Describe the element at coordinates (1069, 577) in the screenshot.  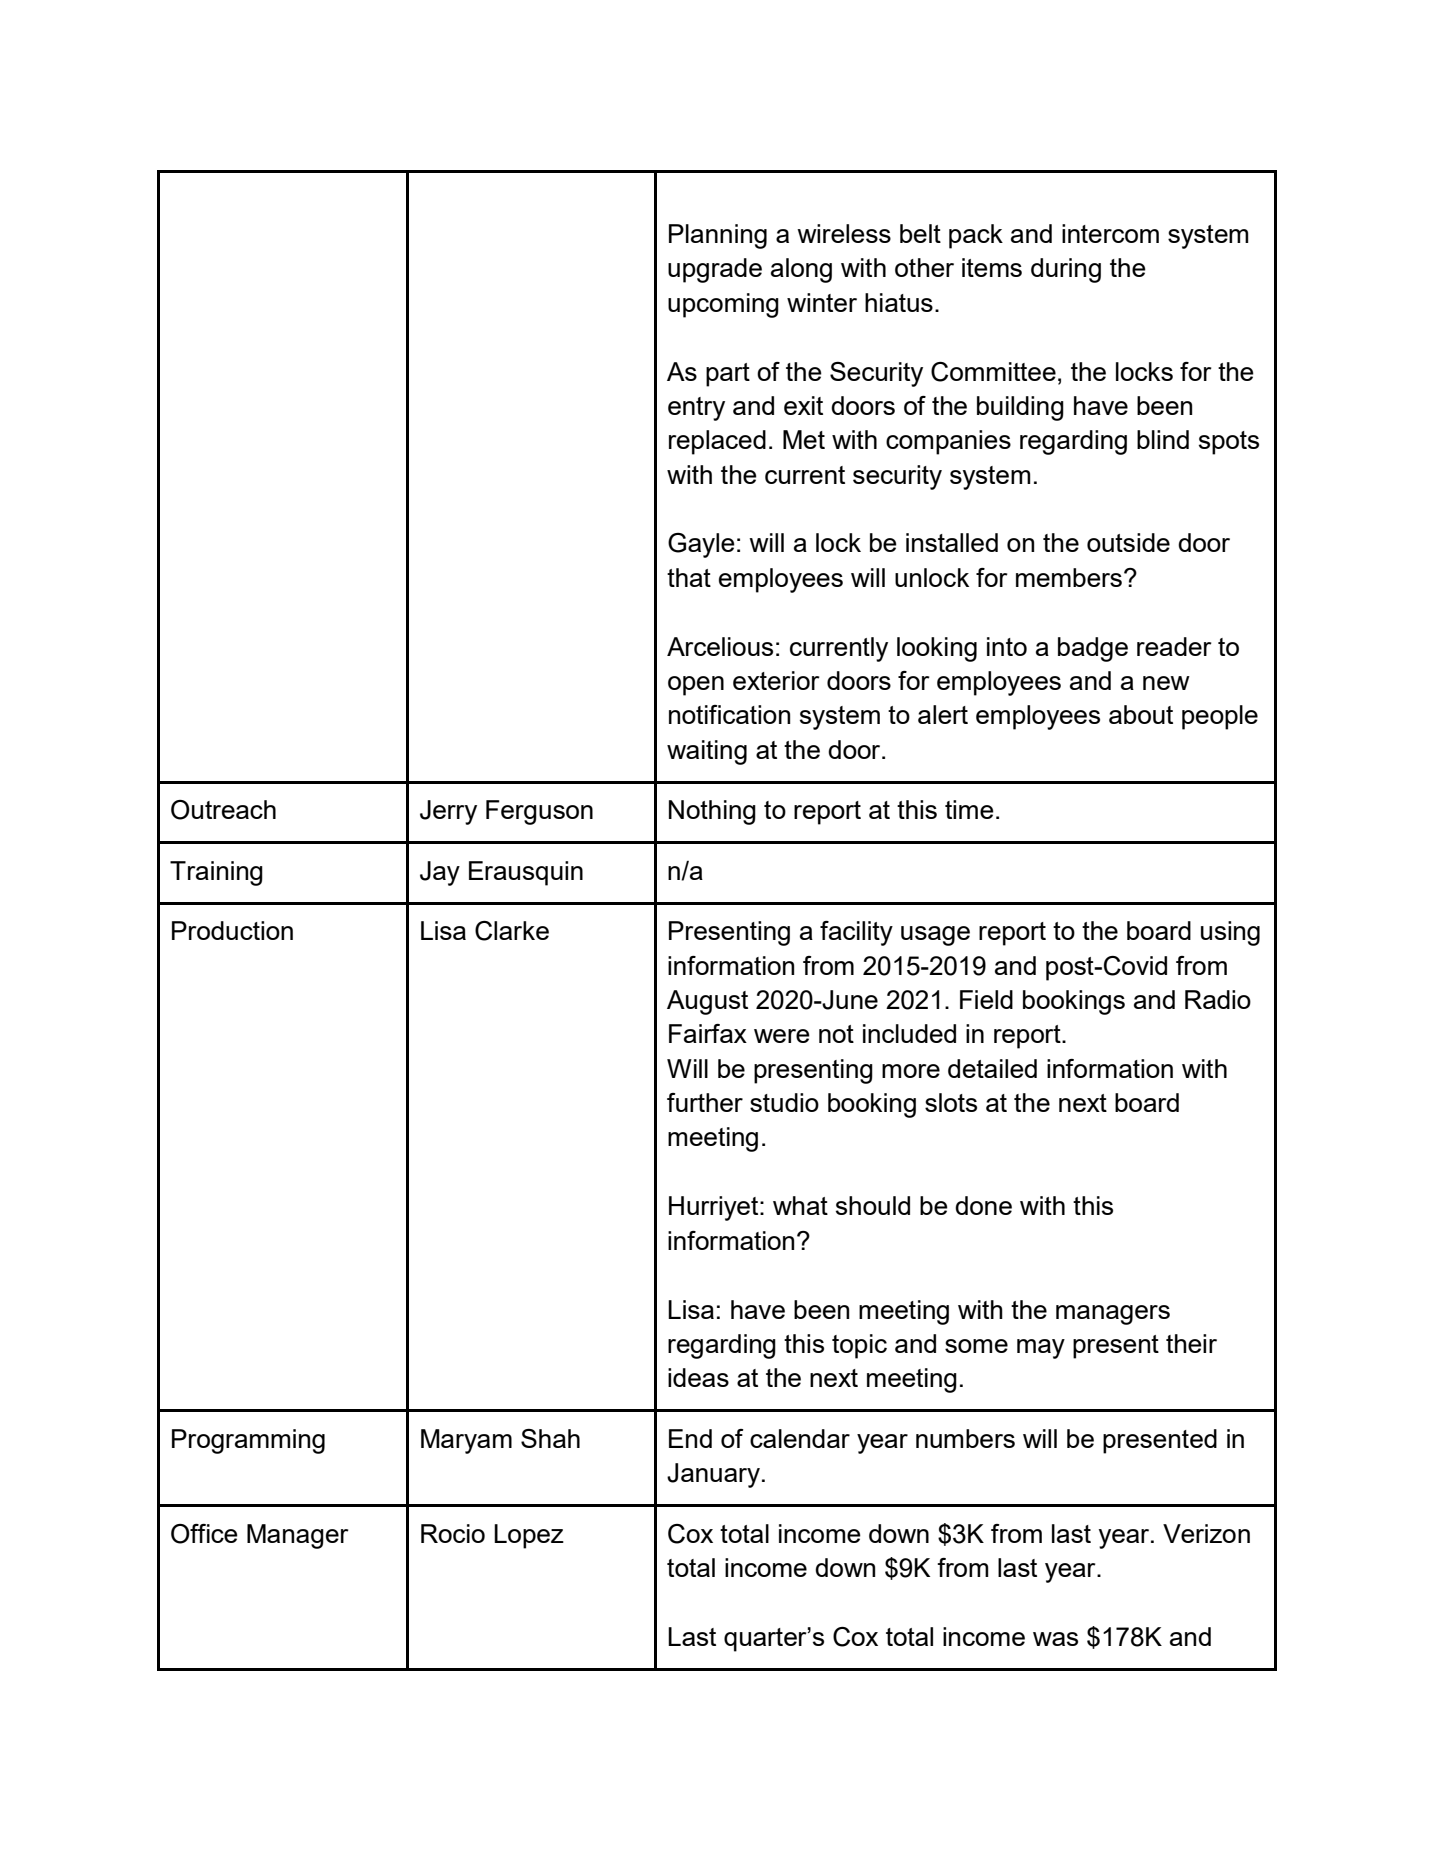
I see `members` at that location.
